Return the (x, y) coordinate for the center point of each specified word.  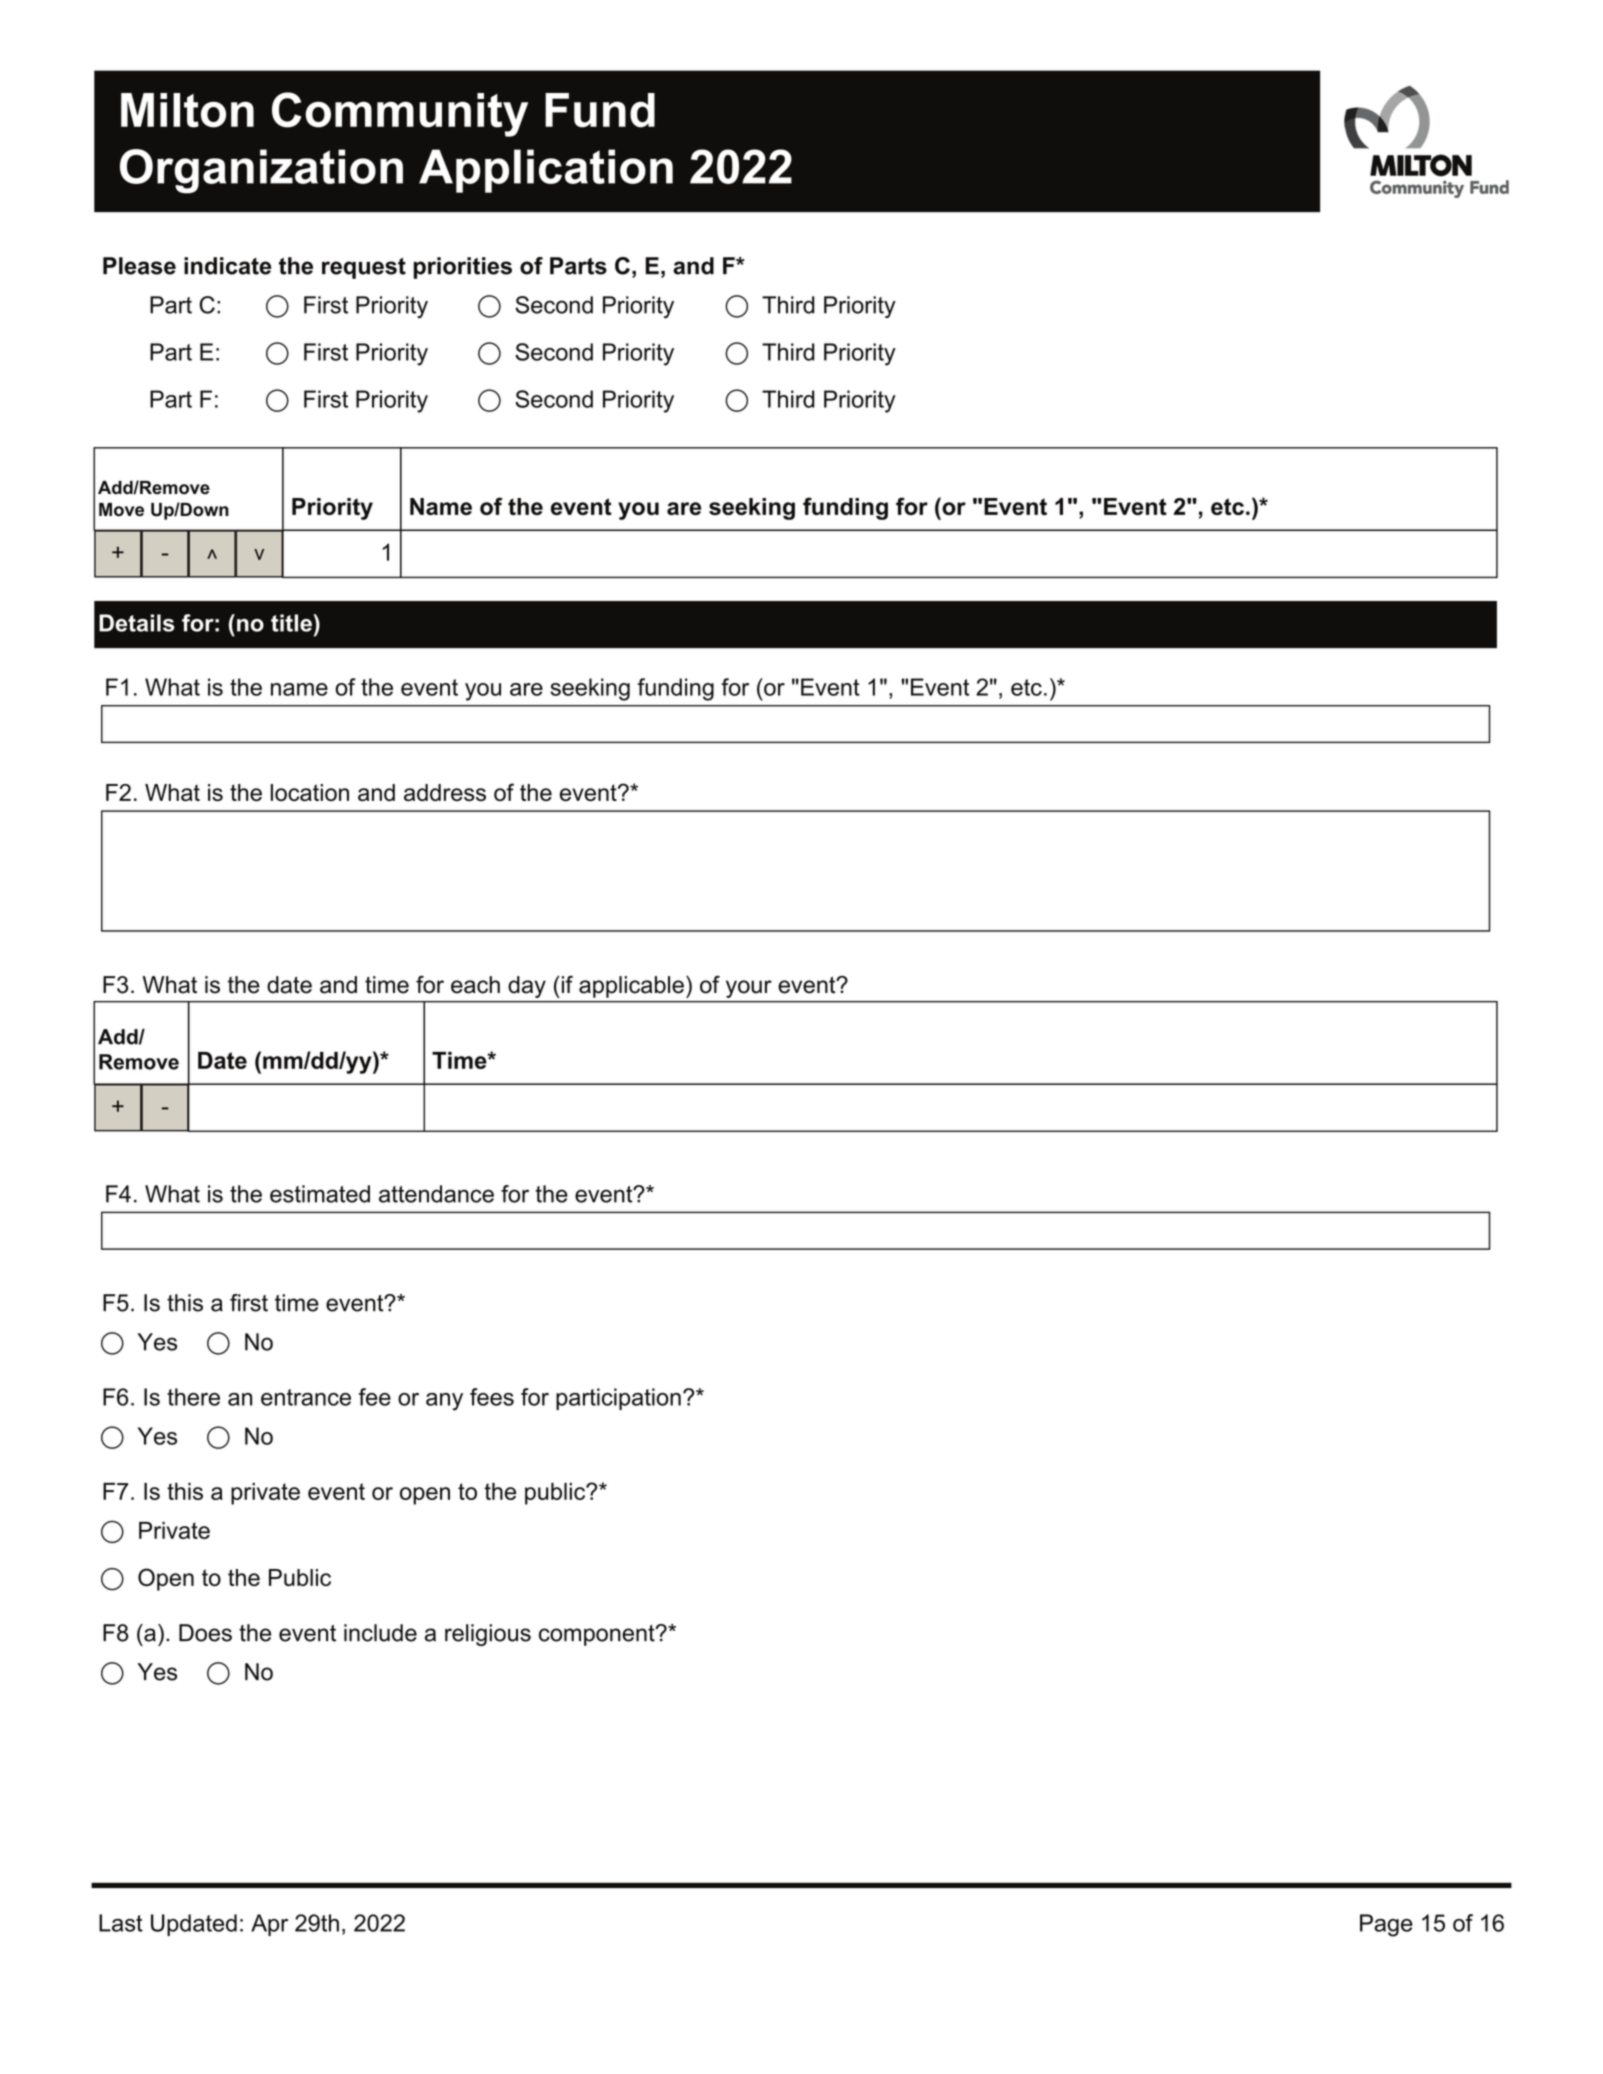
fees (492, 1397)
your (749, 989)
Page (1386, 1925)
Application (546, 171)
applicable (631, 987)
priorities (463, 268)
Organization (261, 171)
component (598, 1635)
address (445, 792)
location (310, 792)
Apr (269, 1925)
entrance (306, 1397)
